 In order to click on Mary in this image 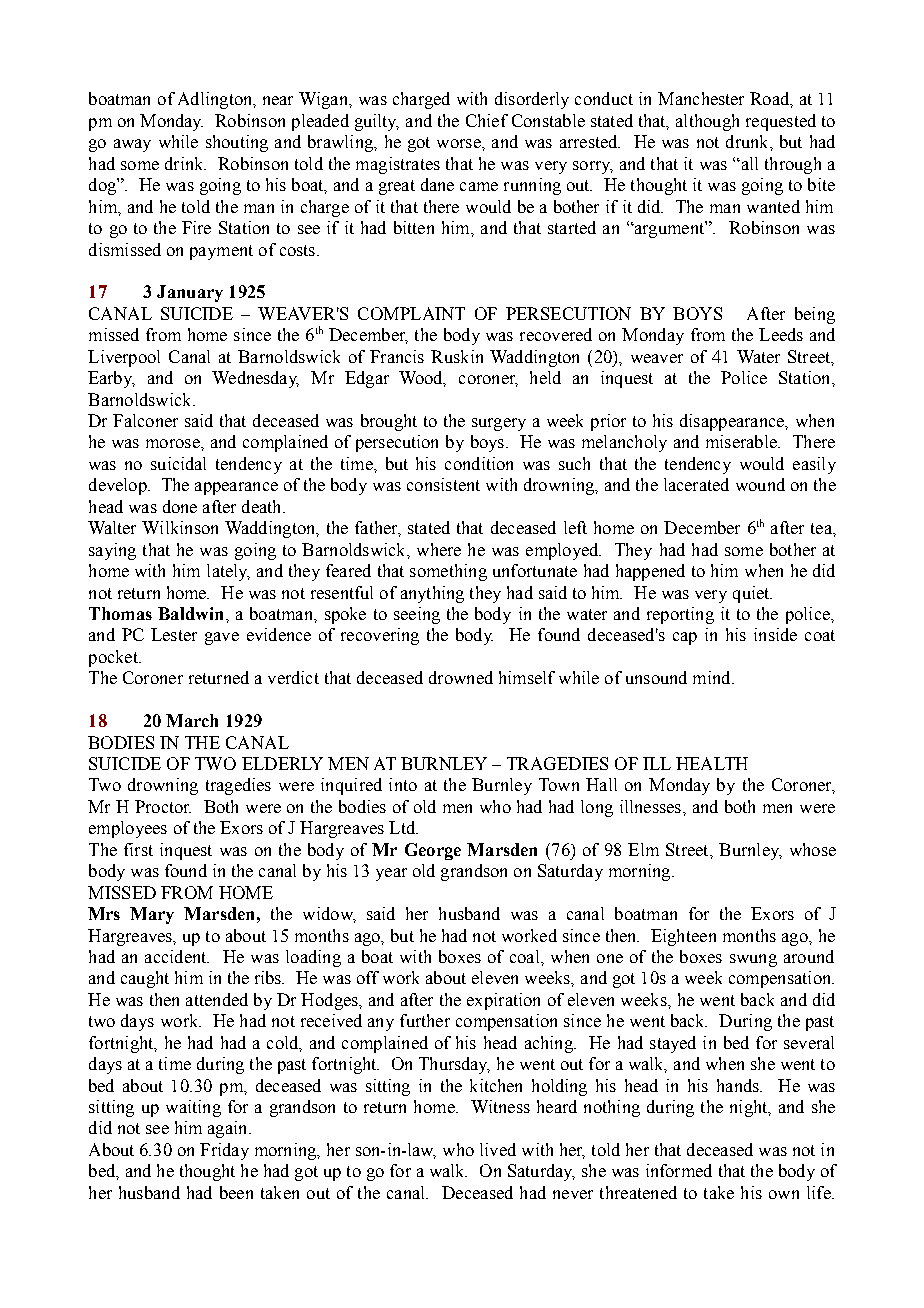, I will do `click(152, 915)`.
